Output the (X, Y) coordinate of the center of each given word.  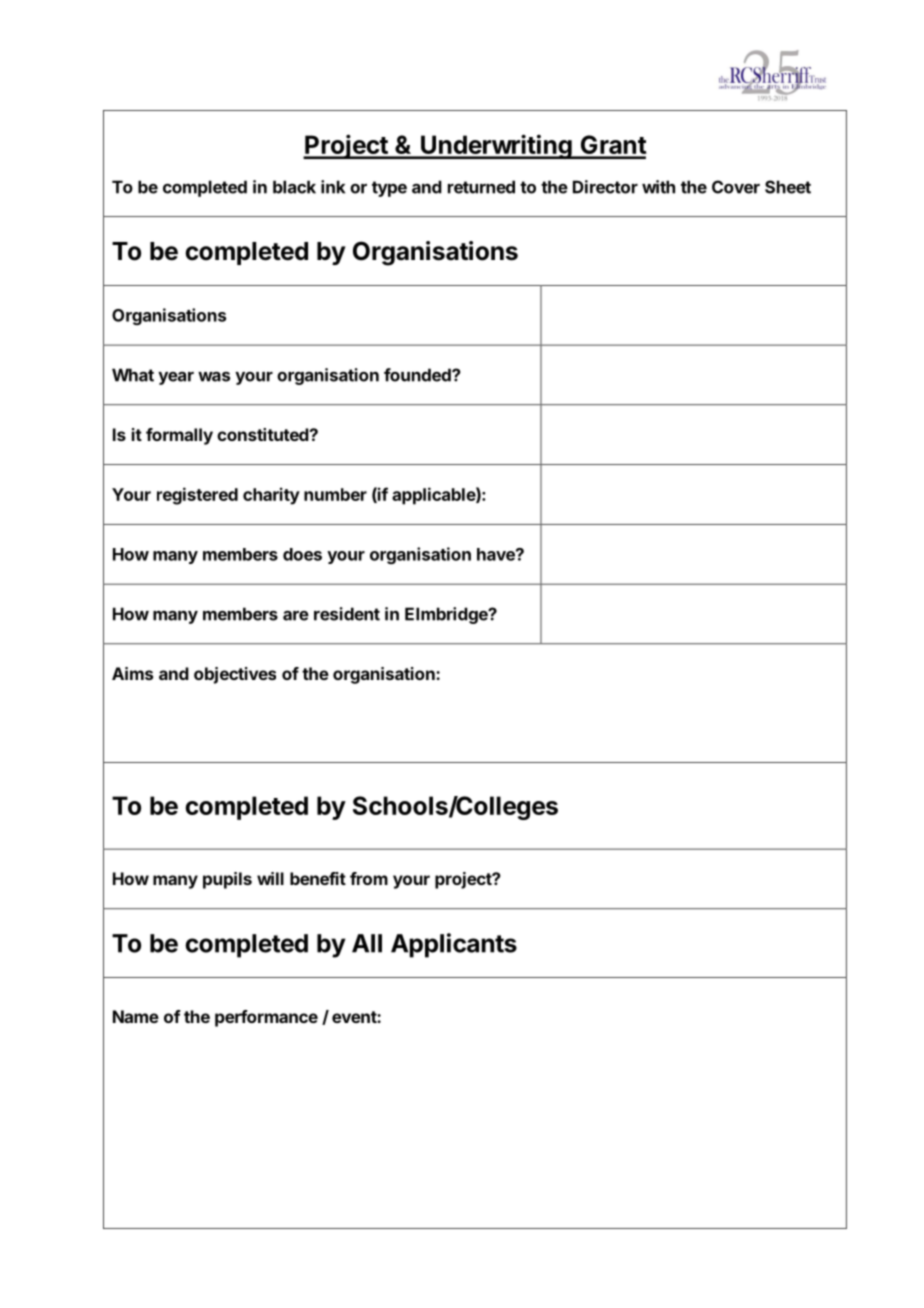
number (335, 494)
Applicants (454, 945)
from (369, 878)
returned (481, 187)
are (296, 615)
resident (347, 614)
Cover (736, 187)
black (294, 187)
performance (266, 1018)
